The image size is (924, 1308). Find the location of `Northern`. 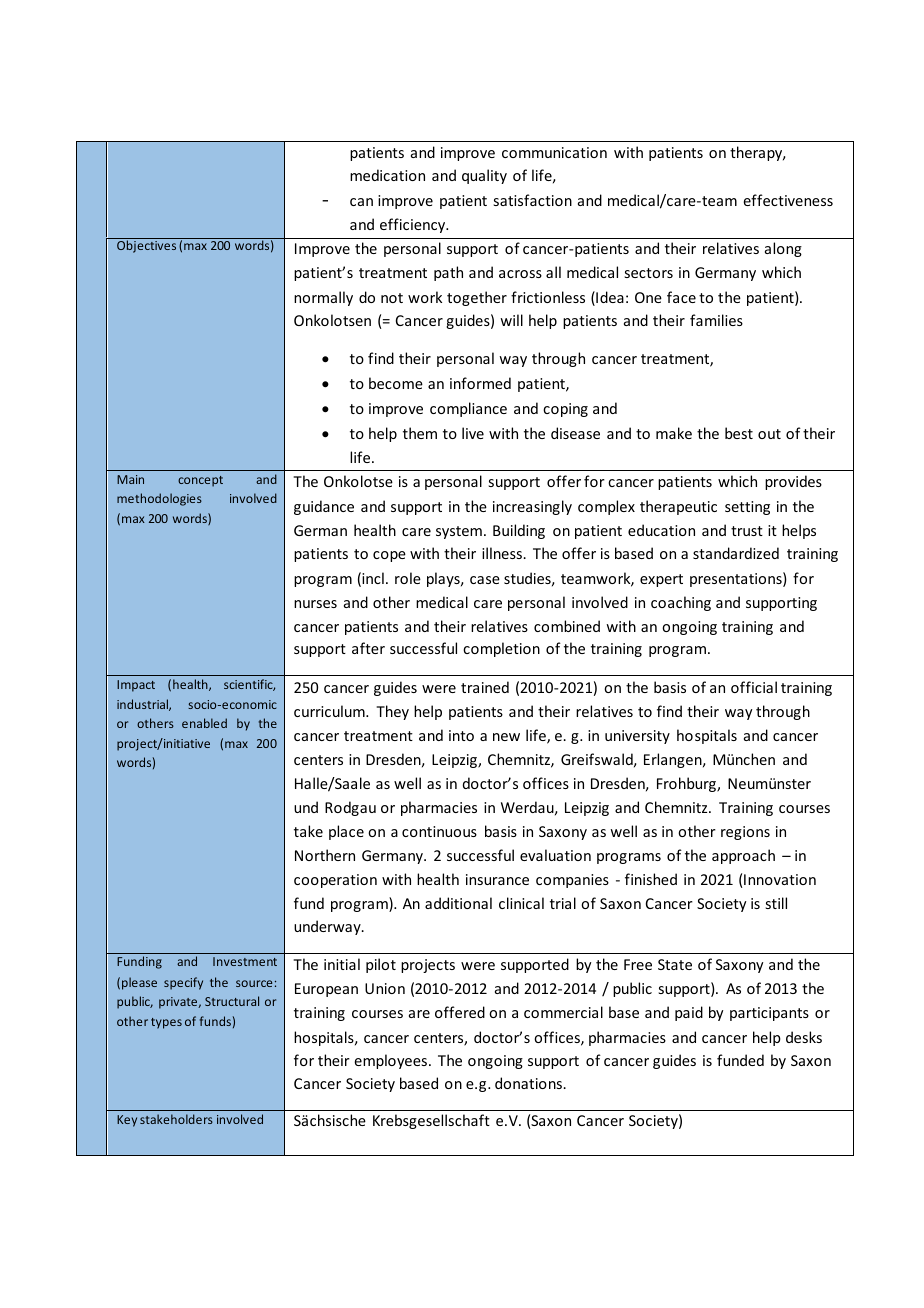

Northern is located at coordinates (325, 855).
